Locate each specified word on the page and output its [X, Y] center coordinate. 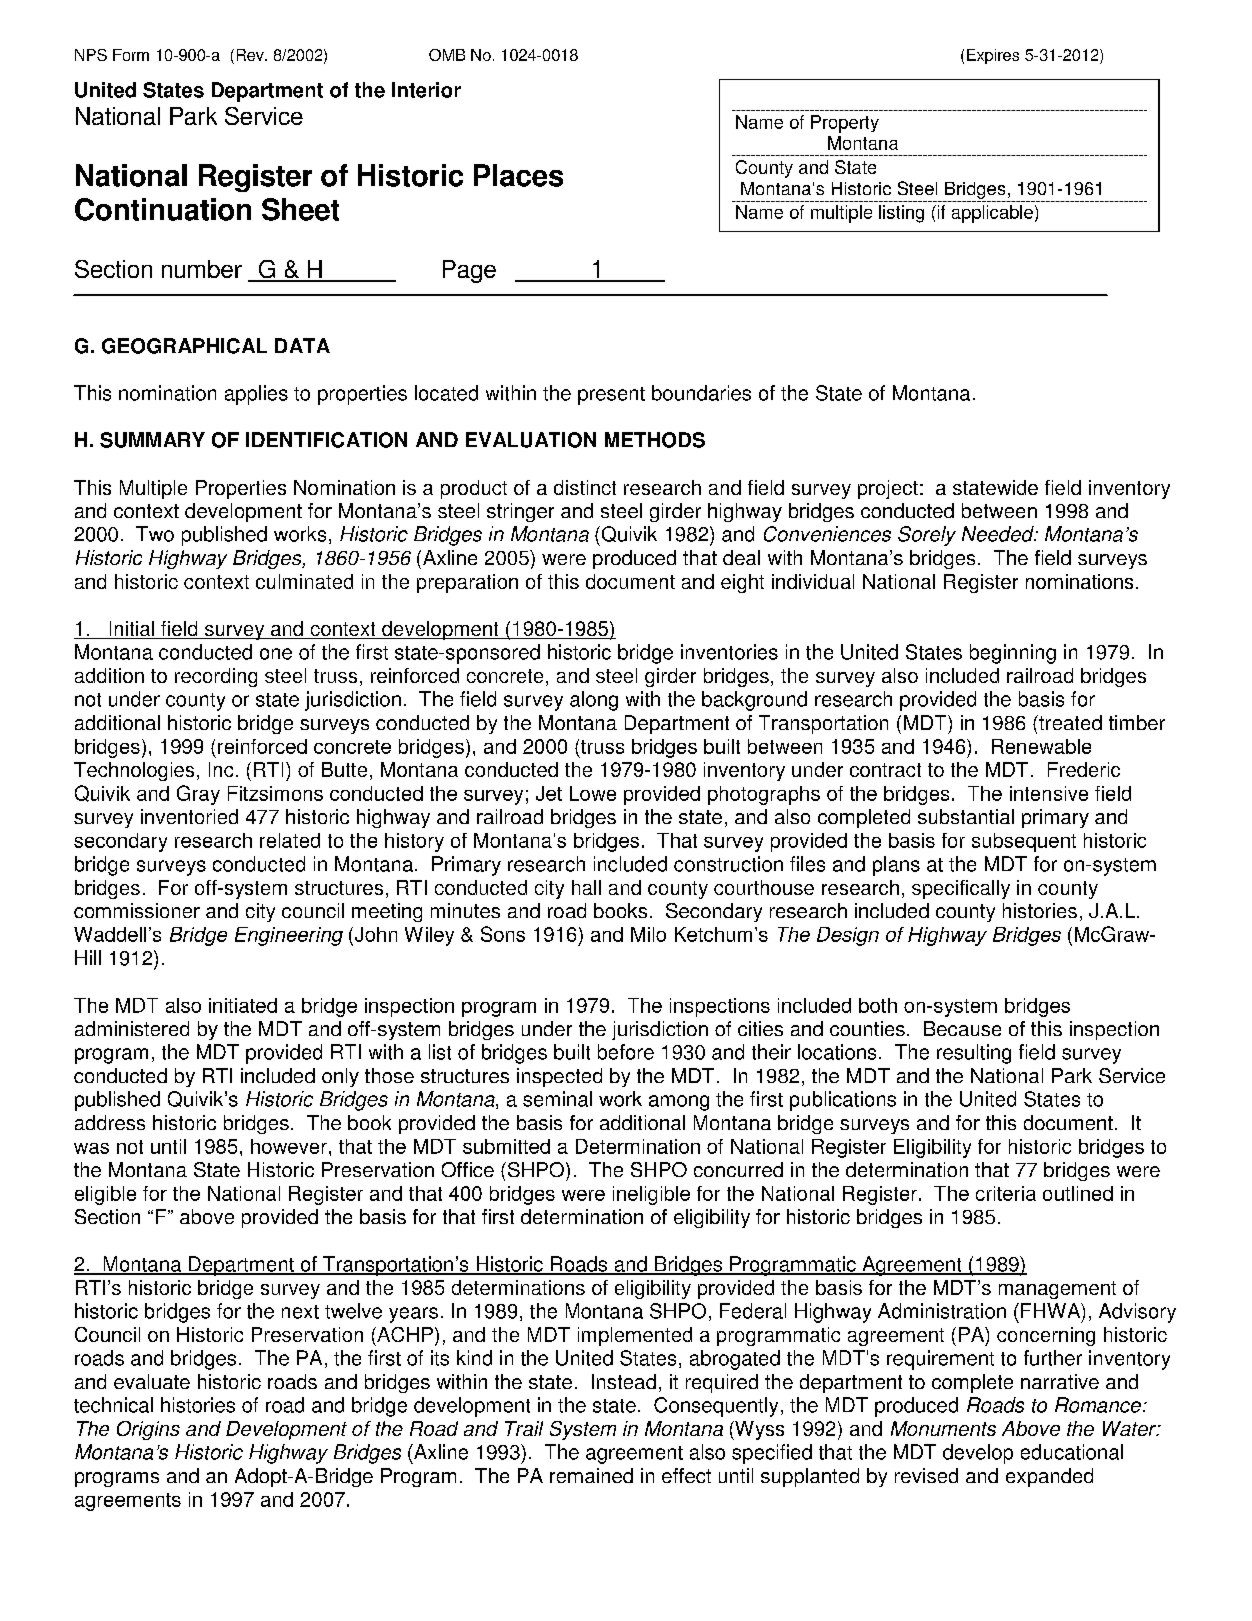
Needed [999, 534]
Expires [993, 56]
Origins [148, 1430]
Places [518, 175]
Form [131, 55]
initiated [243, 1005]
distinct [585, 487]
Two [155, 534]
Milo [648, 934]
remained [591, 1475]
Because [962, 1028]
